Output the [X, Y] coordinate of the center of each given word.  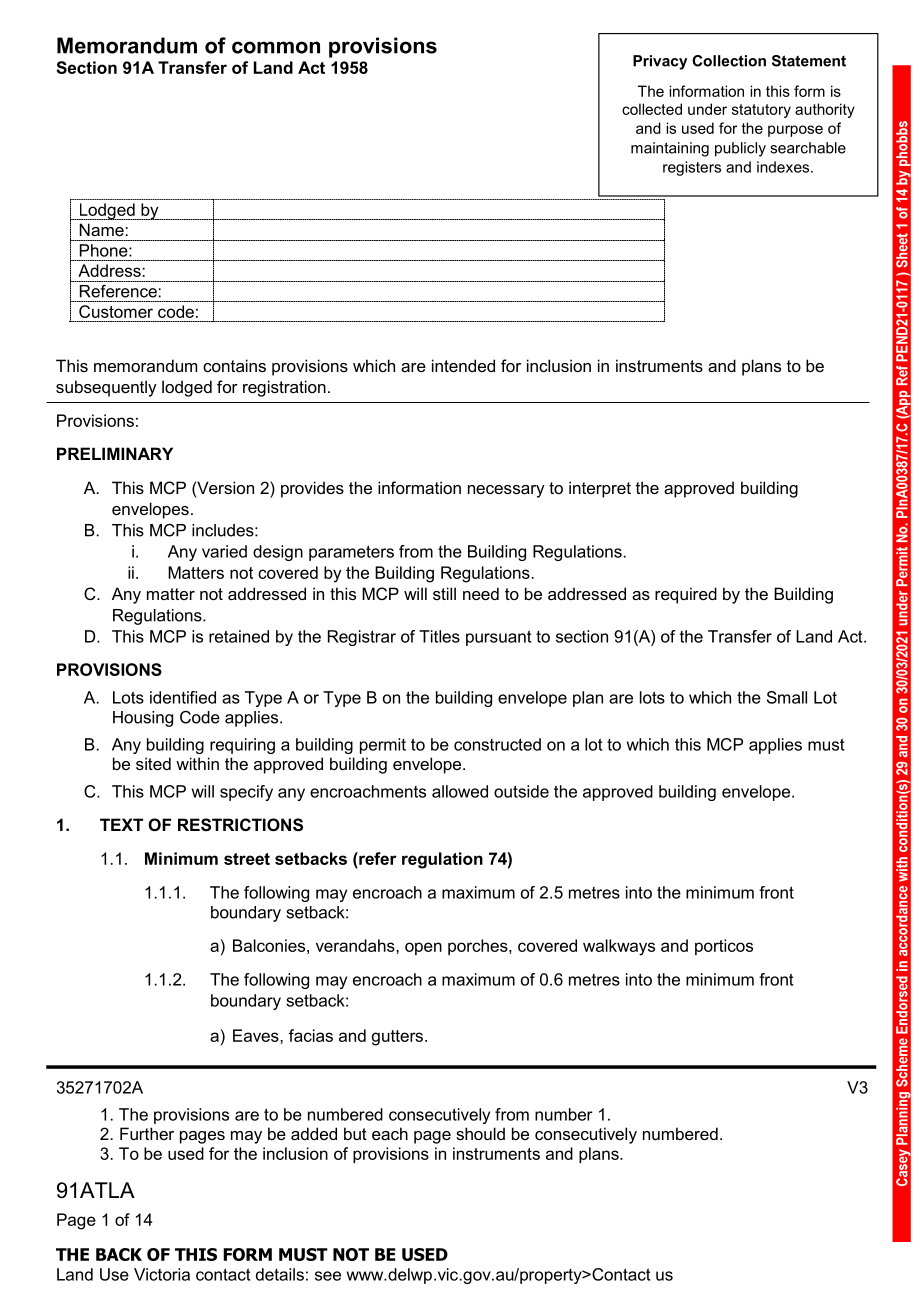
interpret [600, 489]
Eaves [257, 1035]
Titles [439, 636]
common [276, 47]
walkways [619, 947]
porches [479, 947]
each [390, 1133]
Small [787, 697]
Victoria [162, 1274]
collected [652, 109]
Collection [729, 61]
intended [463, 365]
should [480, 1133]
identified [183, 697]
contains [234, 365]
